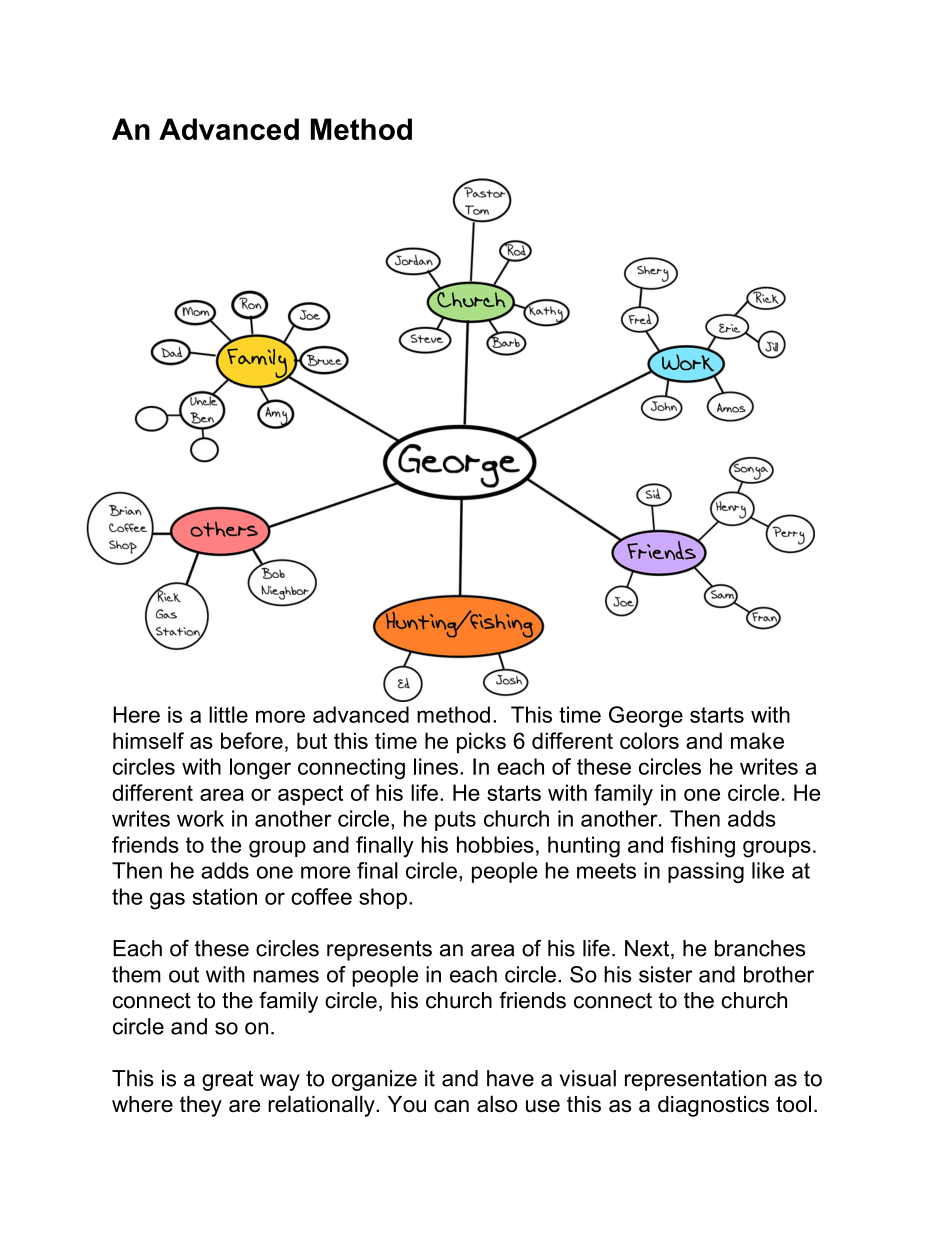 This screenshot has height=1233, width=952. What do you see at coordinates (379, 950) in the screenshot?
I see `represents` at bounding box center [379, 950].
